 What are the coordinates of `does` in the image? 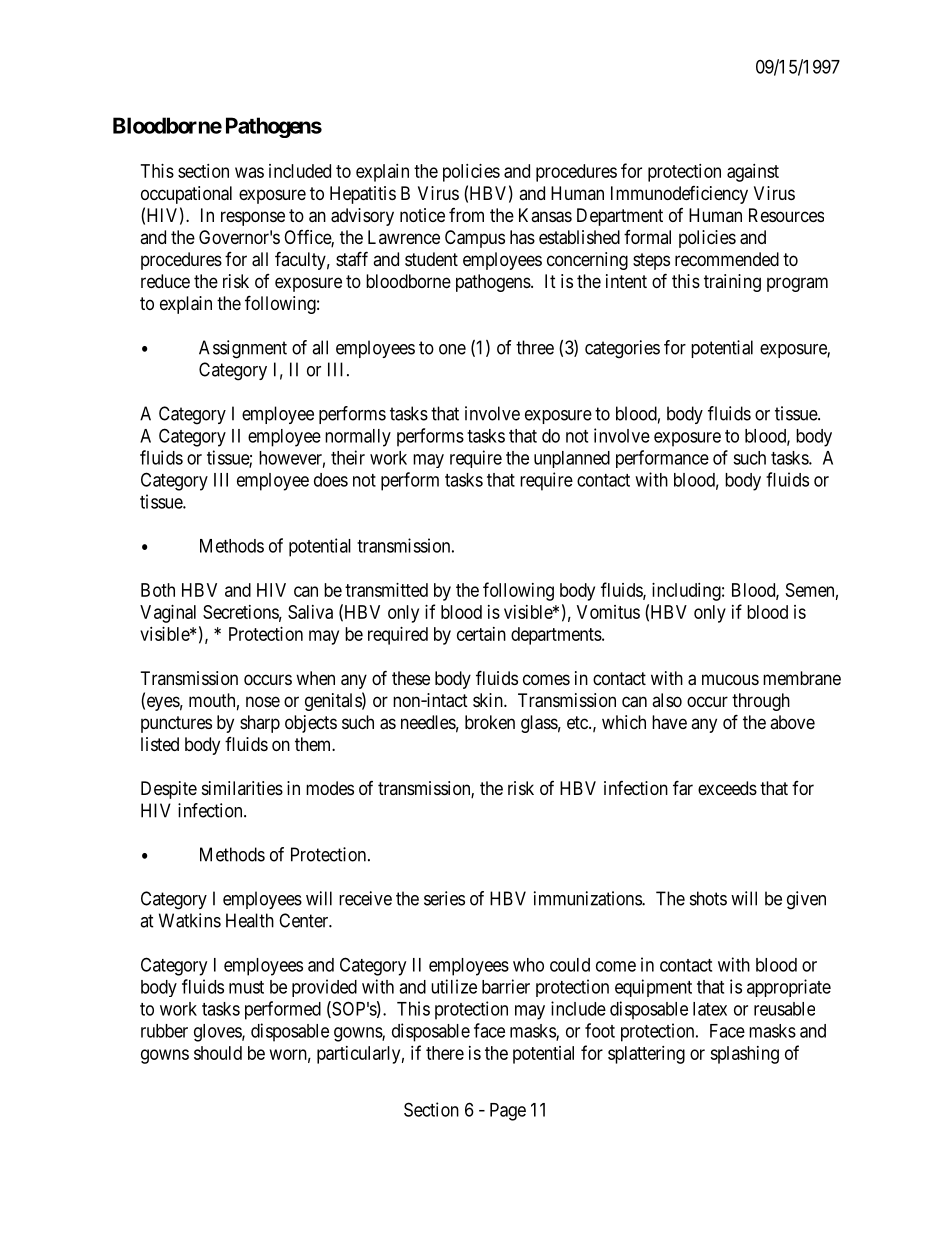 It's located at (331, 480).
